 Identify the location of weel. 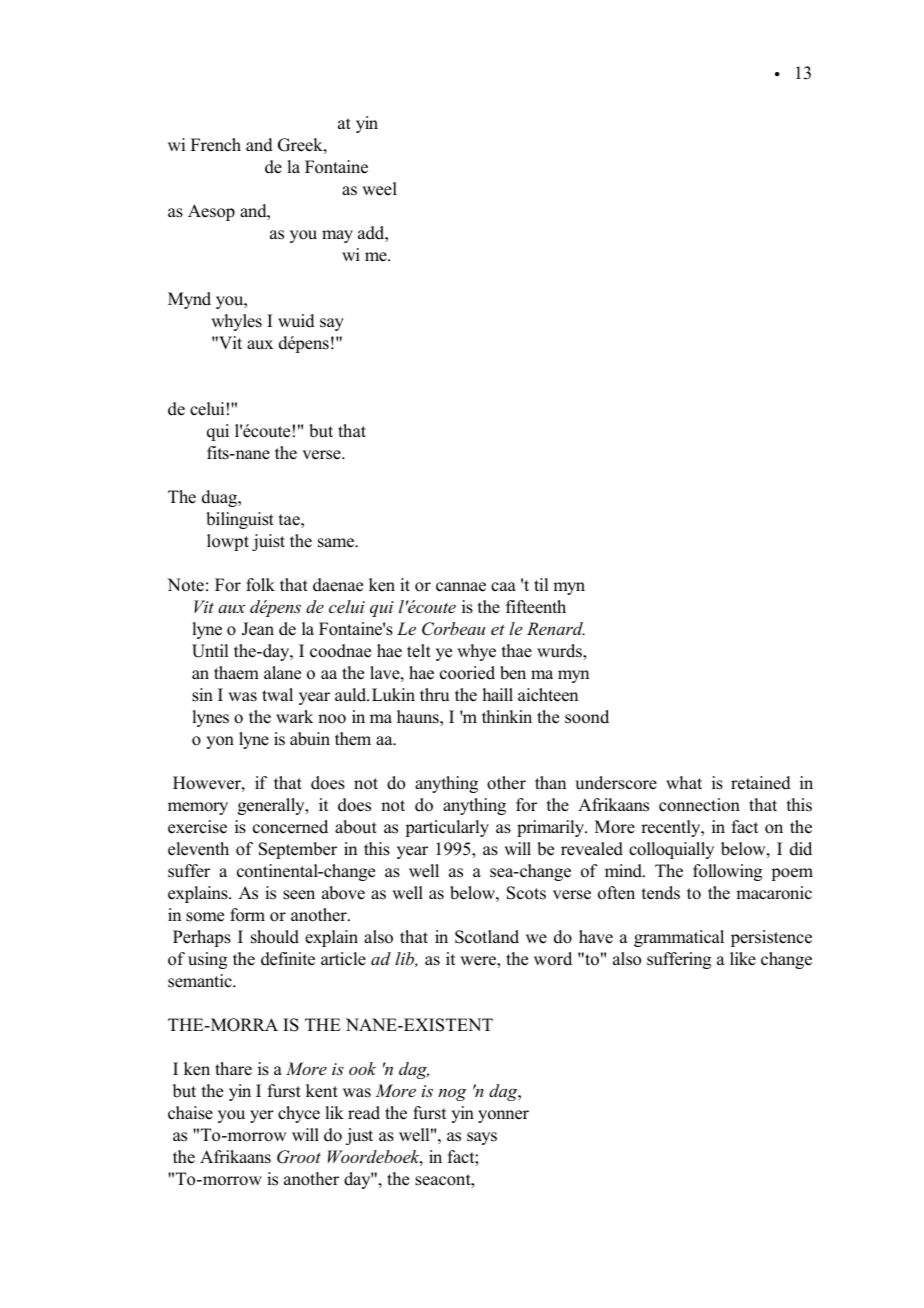
(379, 189).
